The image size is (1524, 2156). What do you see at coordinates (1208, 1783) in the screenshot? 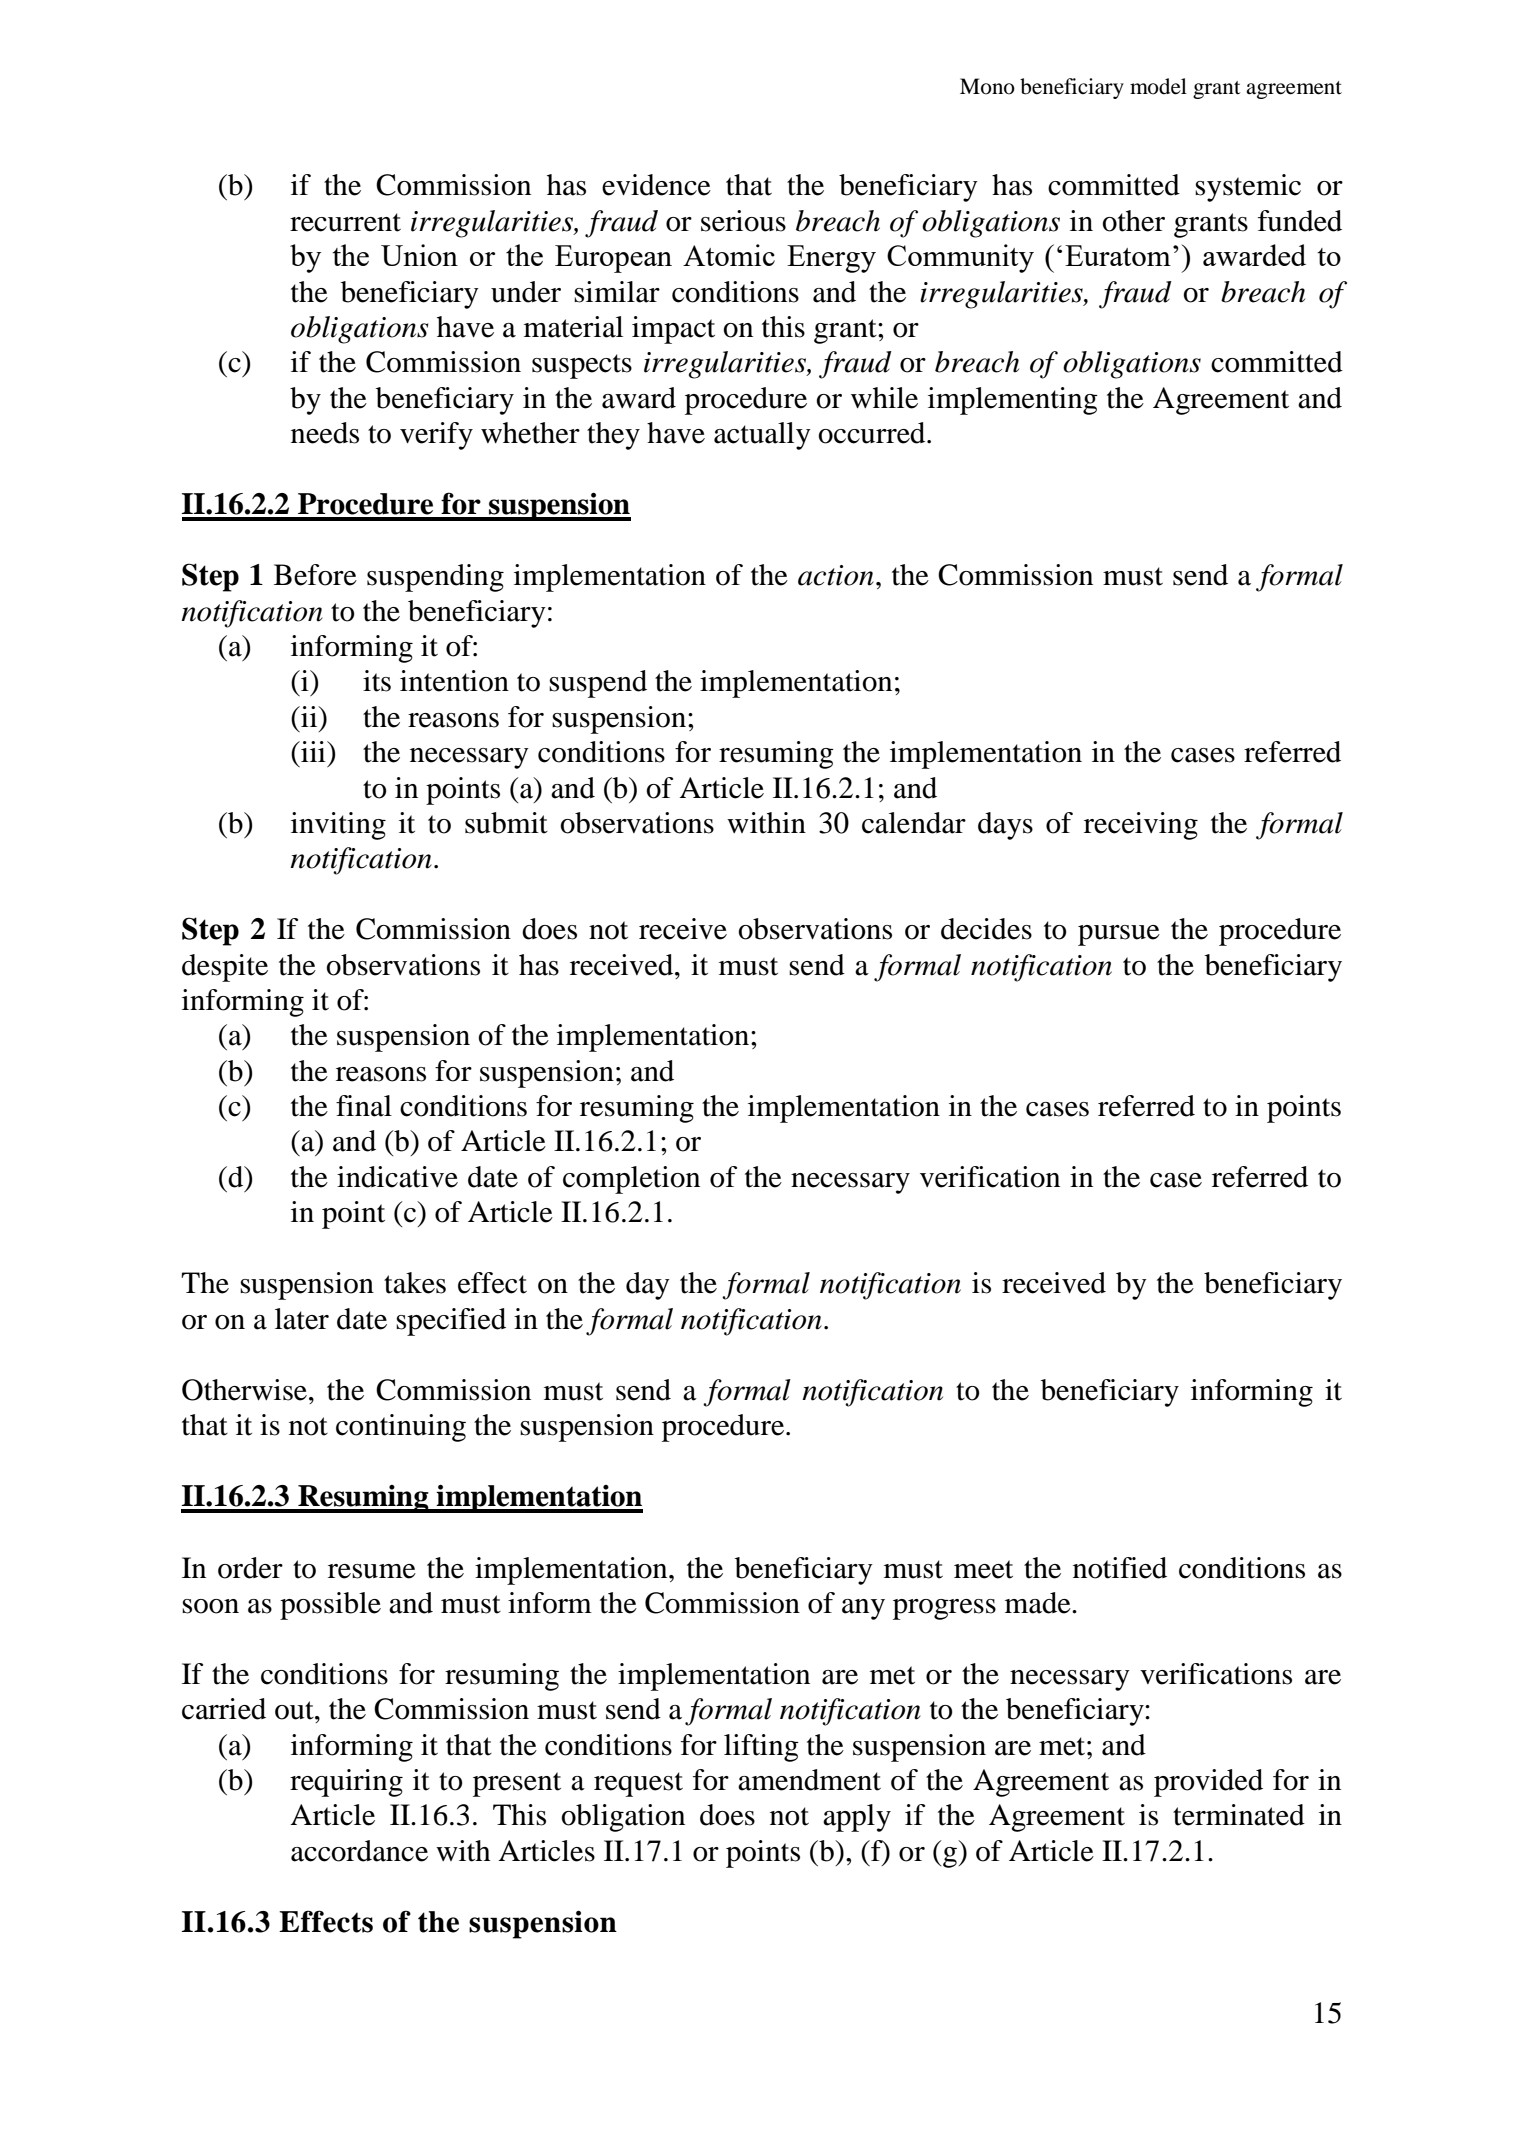
I see `provided` at bounding box center [1208, 1783].
